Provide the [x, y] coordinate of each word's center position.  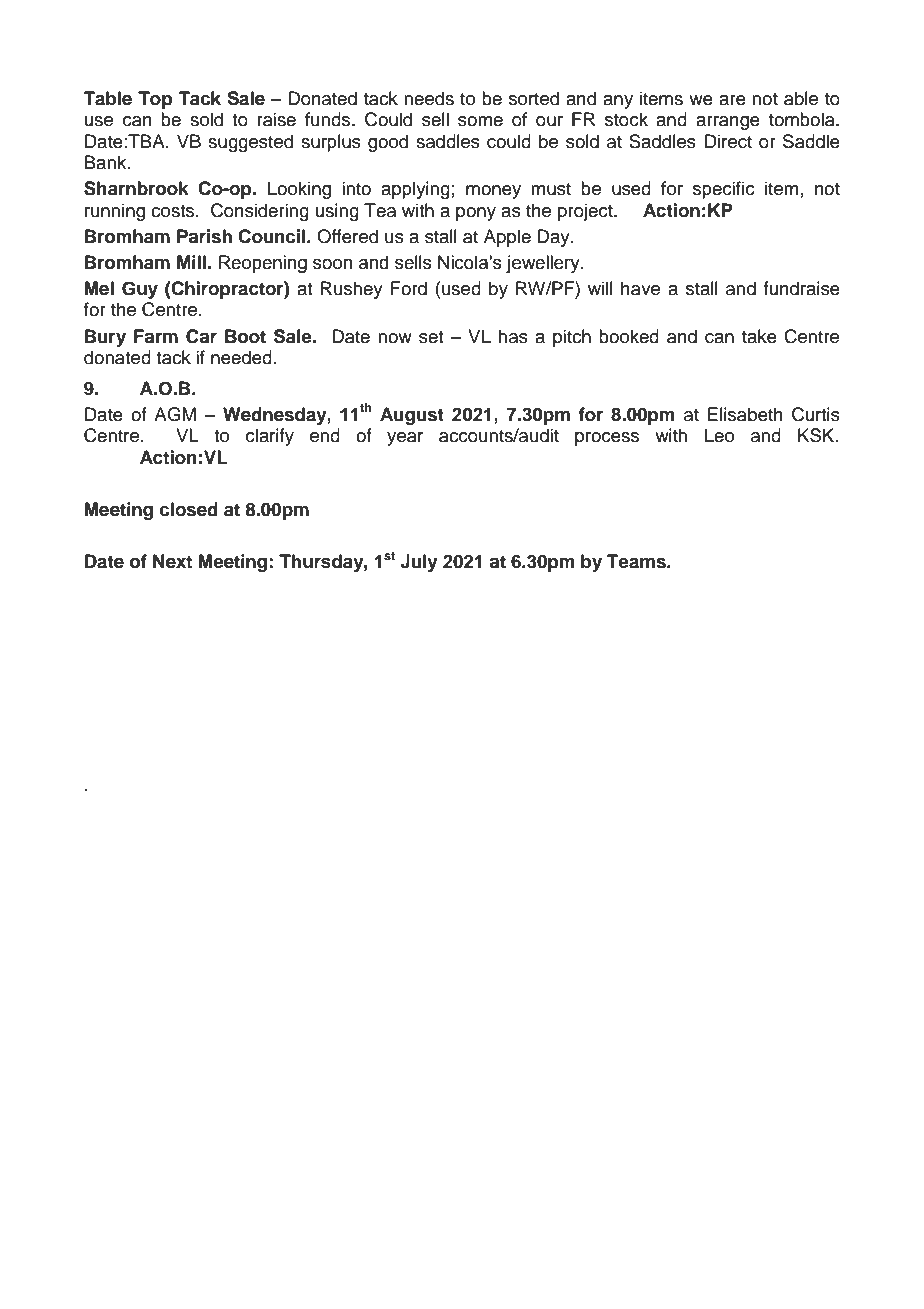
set [431, 337]
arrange [728, 123]
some [480, 121]
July [419, 563]
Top [155, 100]
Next [172, 561]
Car [201, 336]
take [759, 336]
